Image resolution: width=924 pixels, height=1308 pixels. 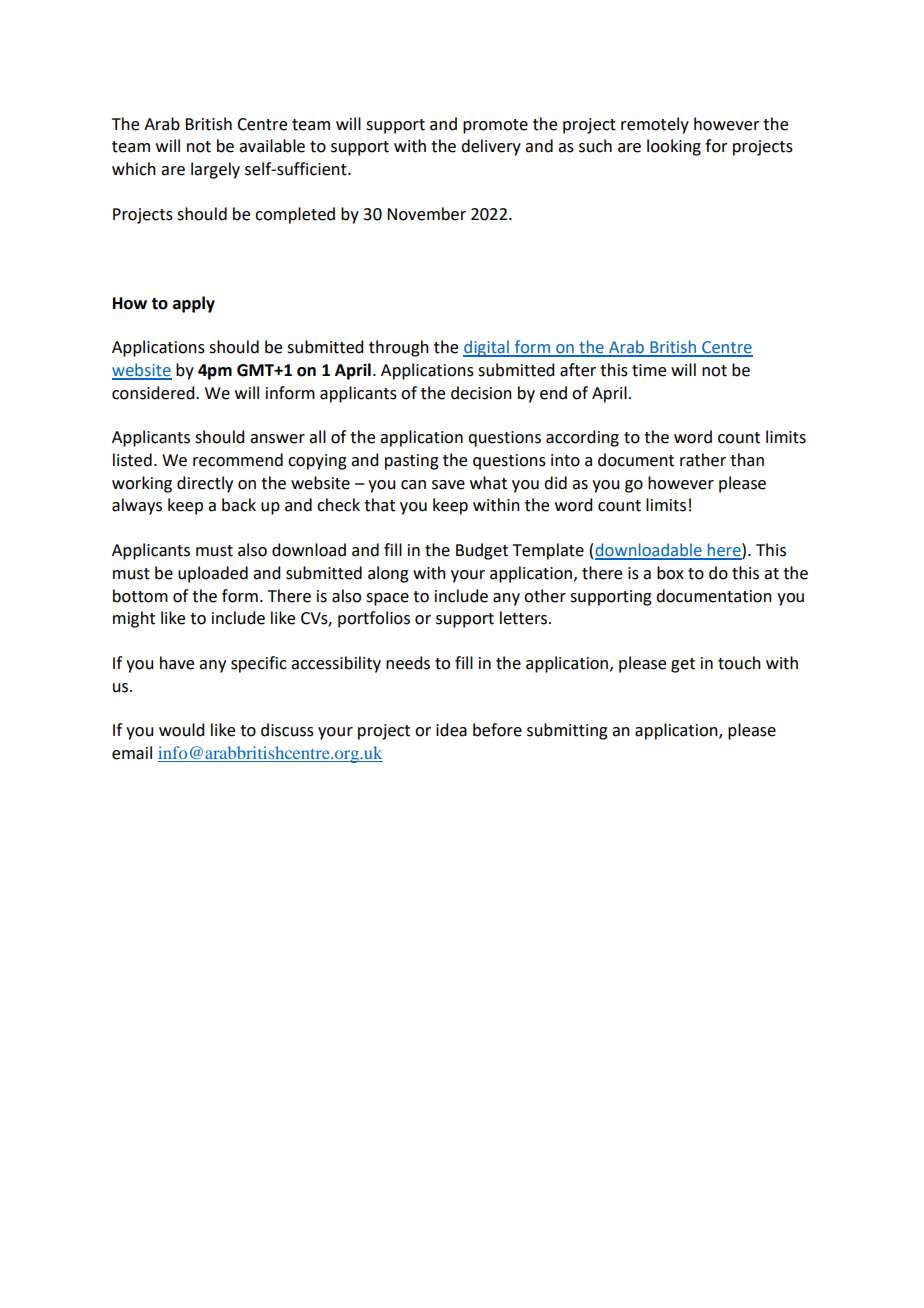 I want to click on delivery, so click(x=491, y=147).
